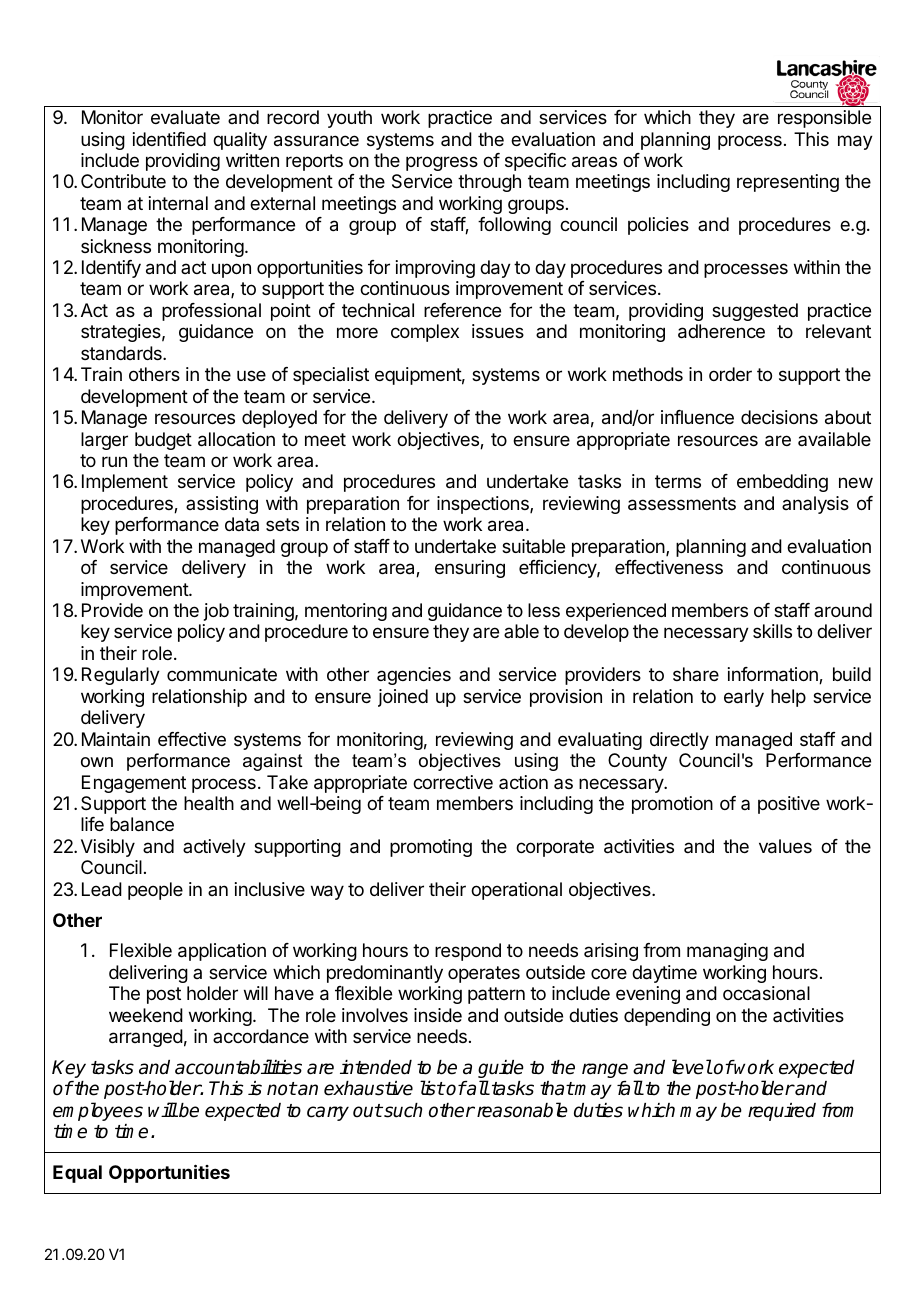 Image resolution: width=924 pixels, height=1308 pixels. I want to click on progress, so click(442, 163).
